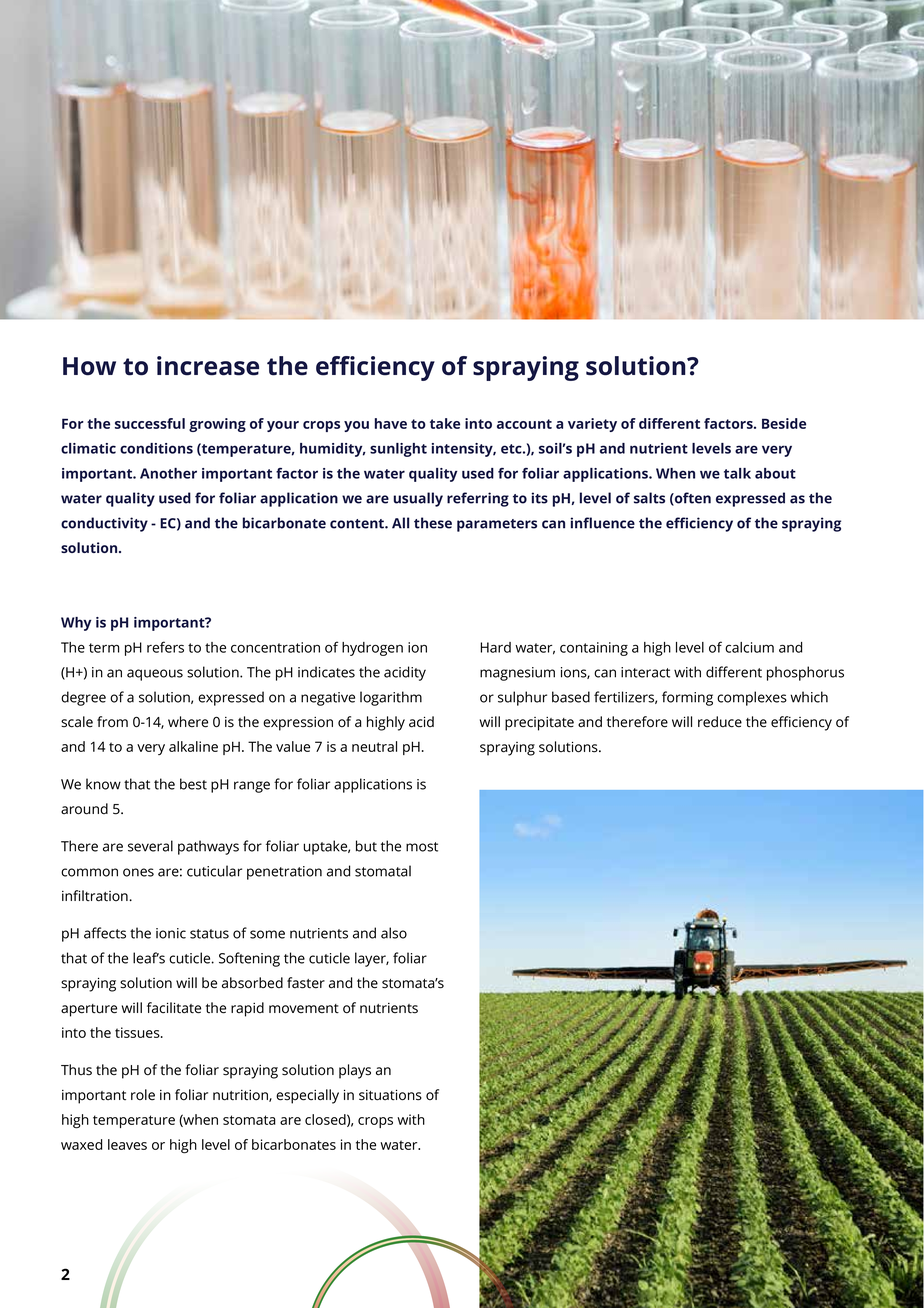  What do you see at coordinates (496, 647) in the page?
I see `Hard` at bounding box center [496, 647].
